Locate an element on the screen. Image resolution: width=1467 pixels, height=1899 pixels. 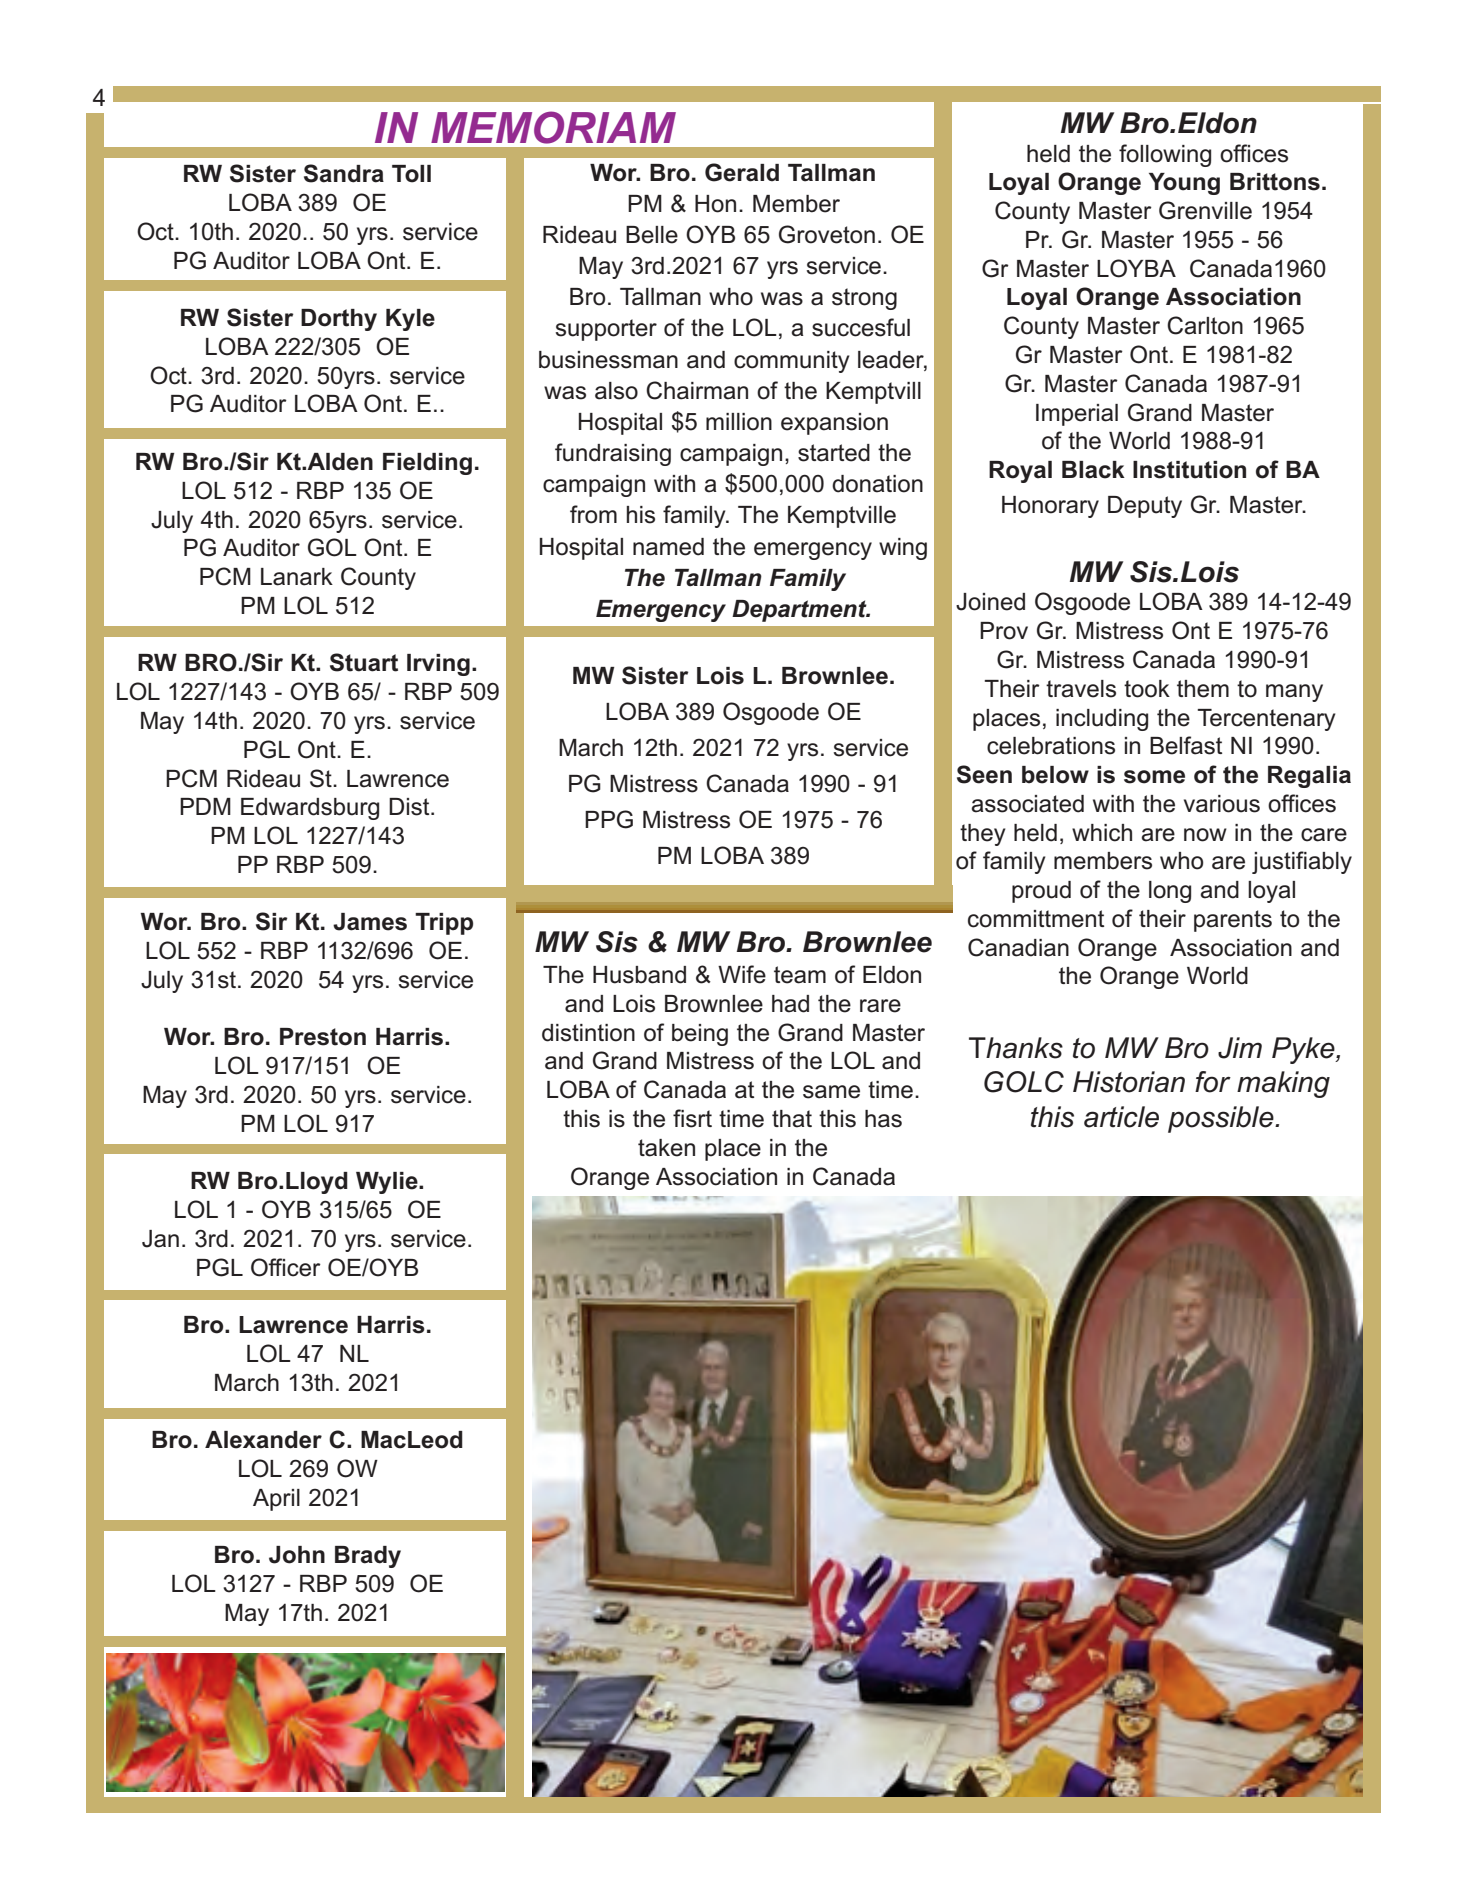
Gerald is located at coordinates (742, 172).
